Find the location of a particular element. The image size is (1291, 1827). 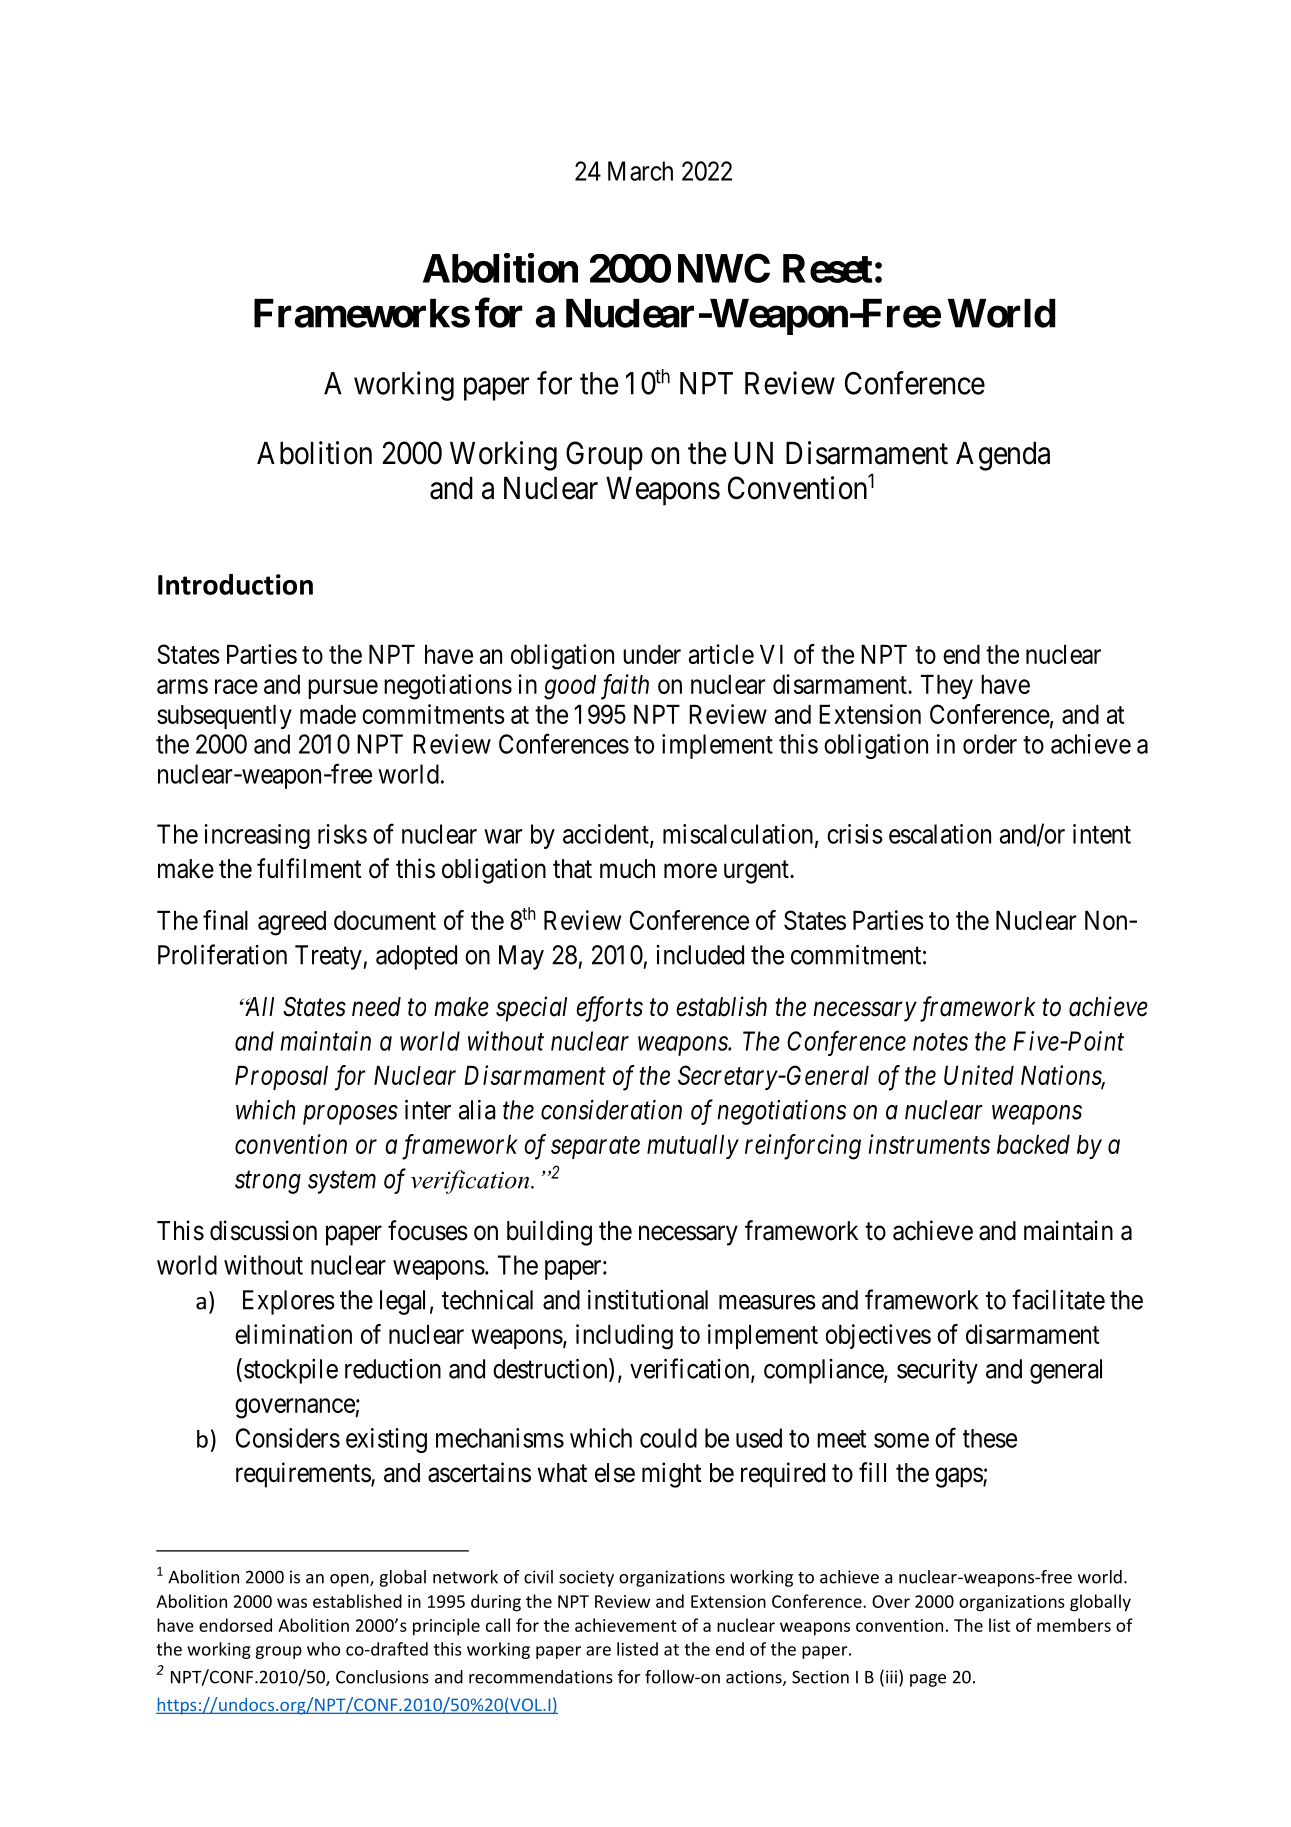

March is located at coordinates (640, 171).
